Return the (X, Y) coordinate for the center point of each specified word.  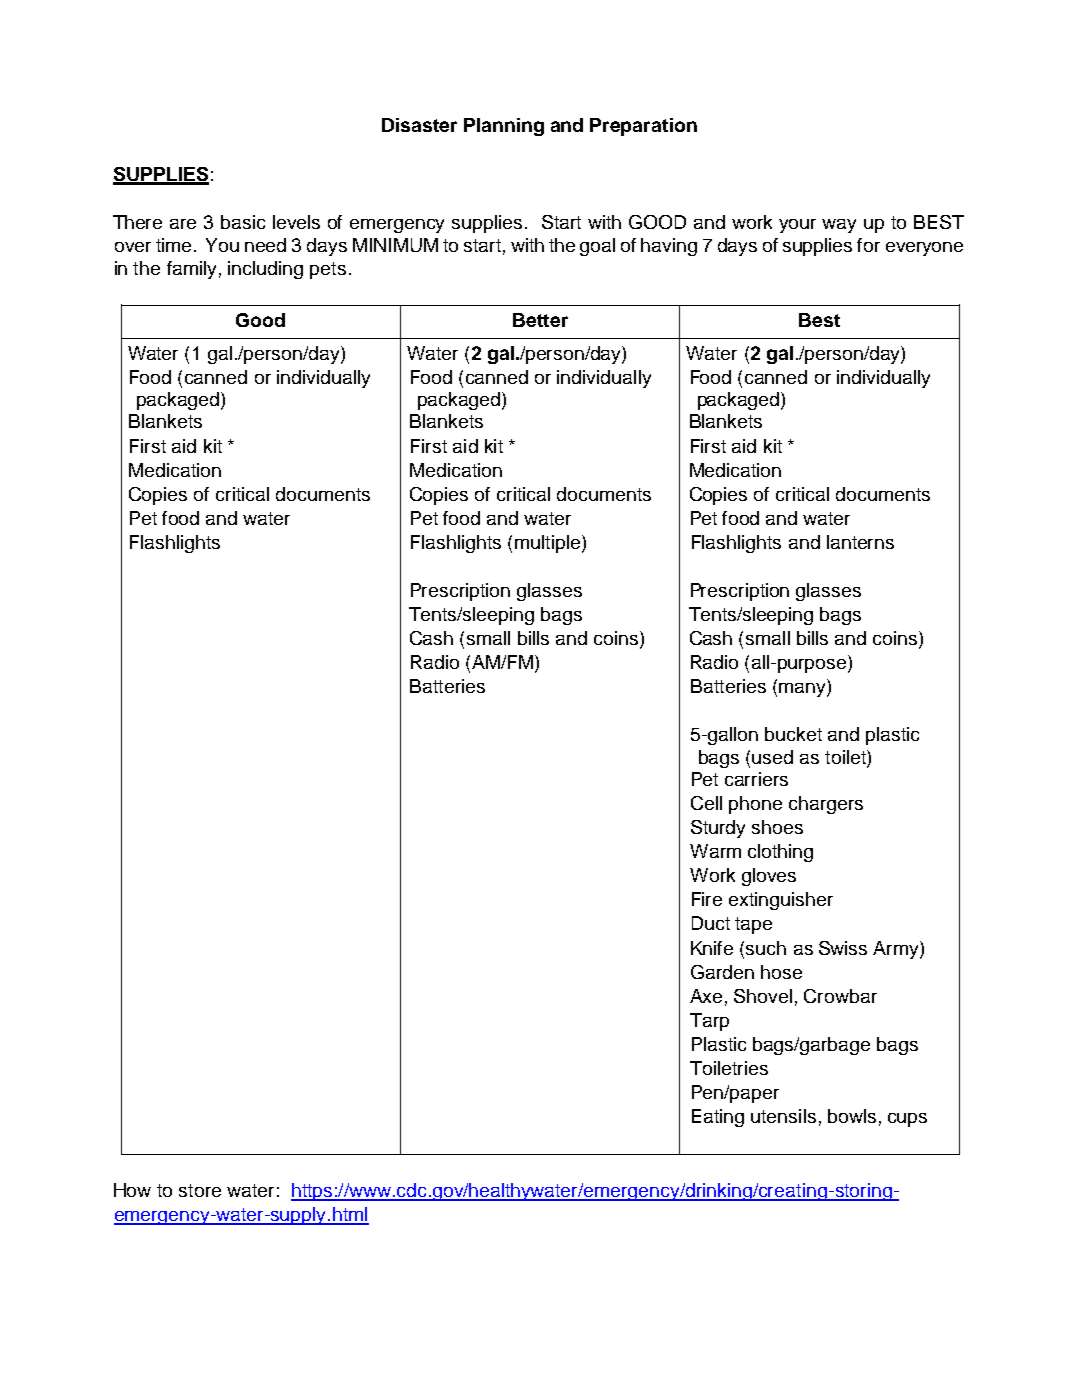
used (772, 757)
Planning (504, 127)
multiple (547, 544)
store (200, 1190)
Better (540, 320)
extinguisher (781, 901)
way (839, 226)
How (132, 1190)
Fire (707, 899)
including (265, 270)
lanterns (860, 542)
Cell (706, 803)
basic (243, 222)
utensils (783, 1116)
